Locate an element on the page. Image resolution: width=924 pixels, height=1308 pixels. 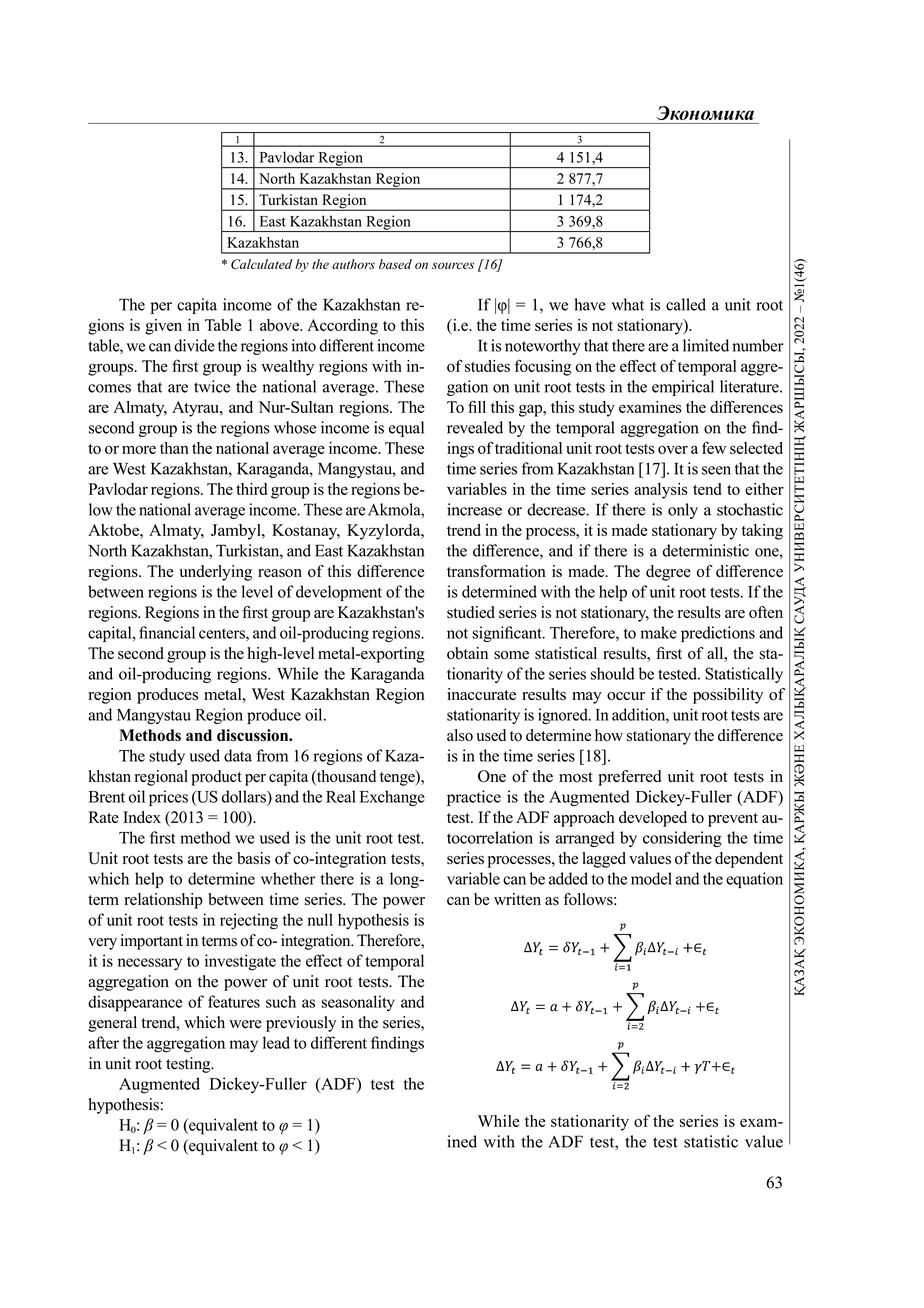
sources is located at coordinates (453, 265).
